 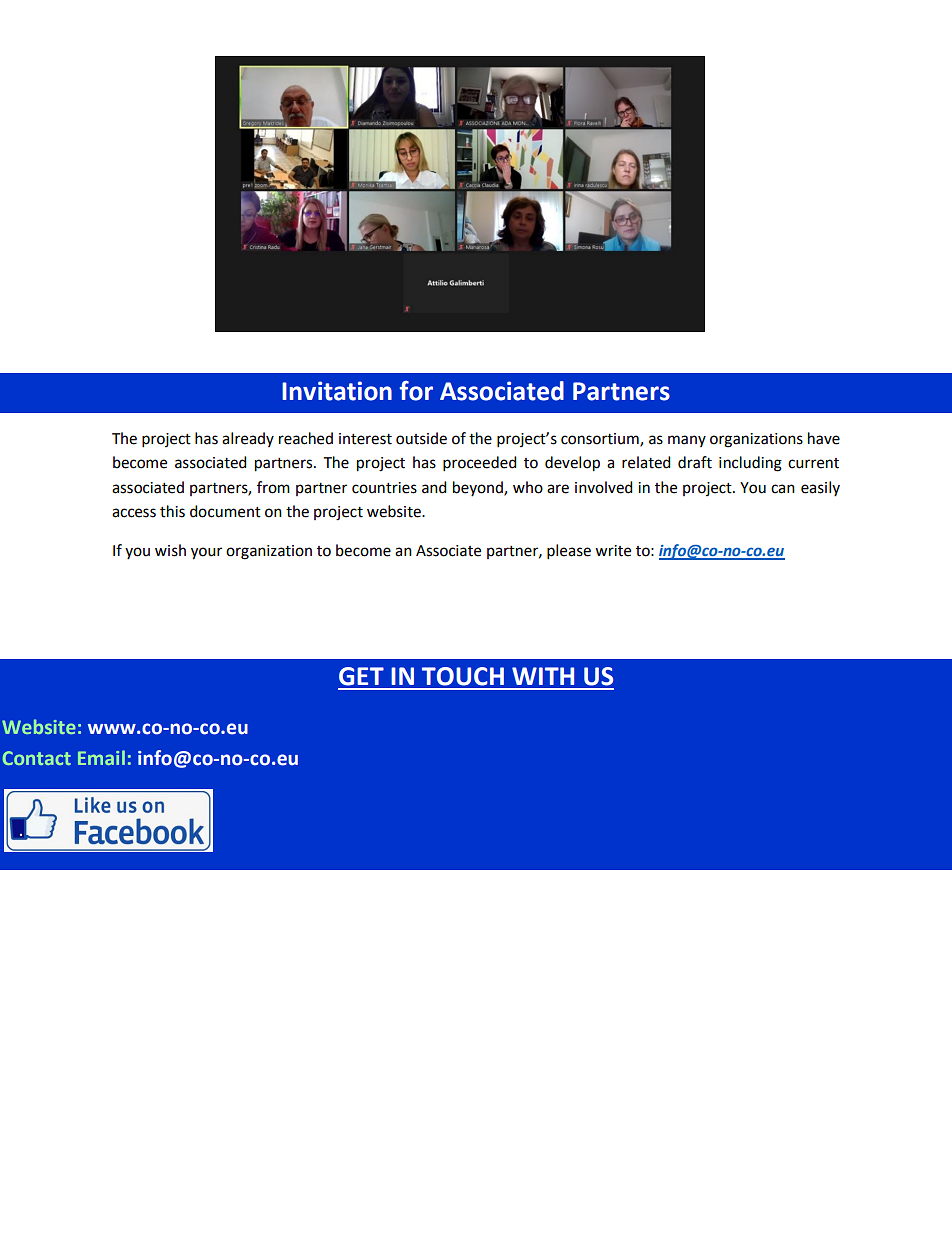 What do you see at coordinates (687, 441) in the screenshot?
I see `many` at bounding box center [687, 441].
